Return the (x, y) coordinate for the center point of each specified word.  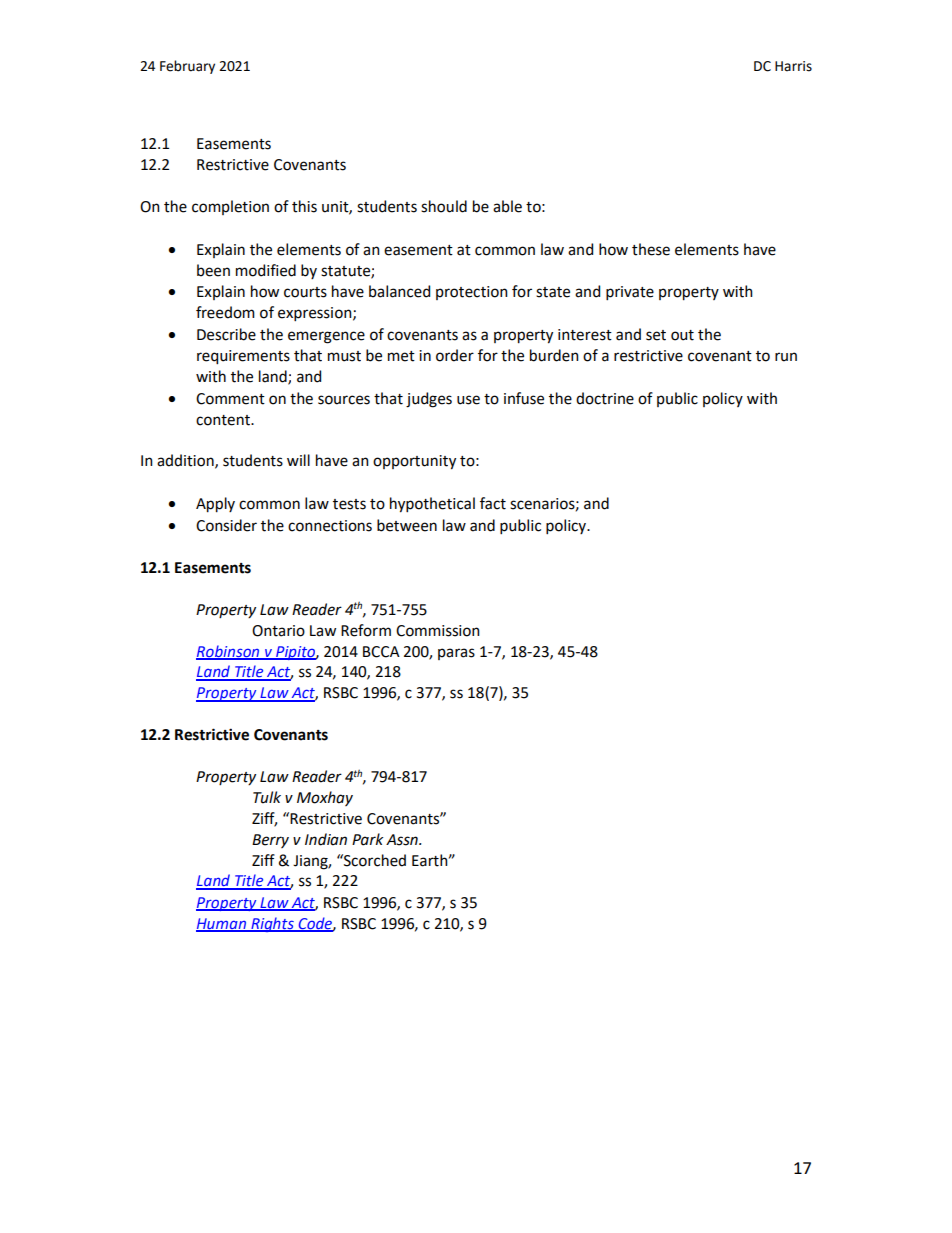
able (507, 206)
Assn (403, 840)
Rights (272, 924)
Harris (793, 66)
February (187, 67)
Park (367, 839)
